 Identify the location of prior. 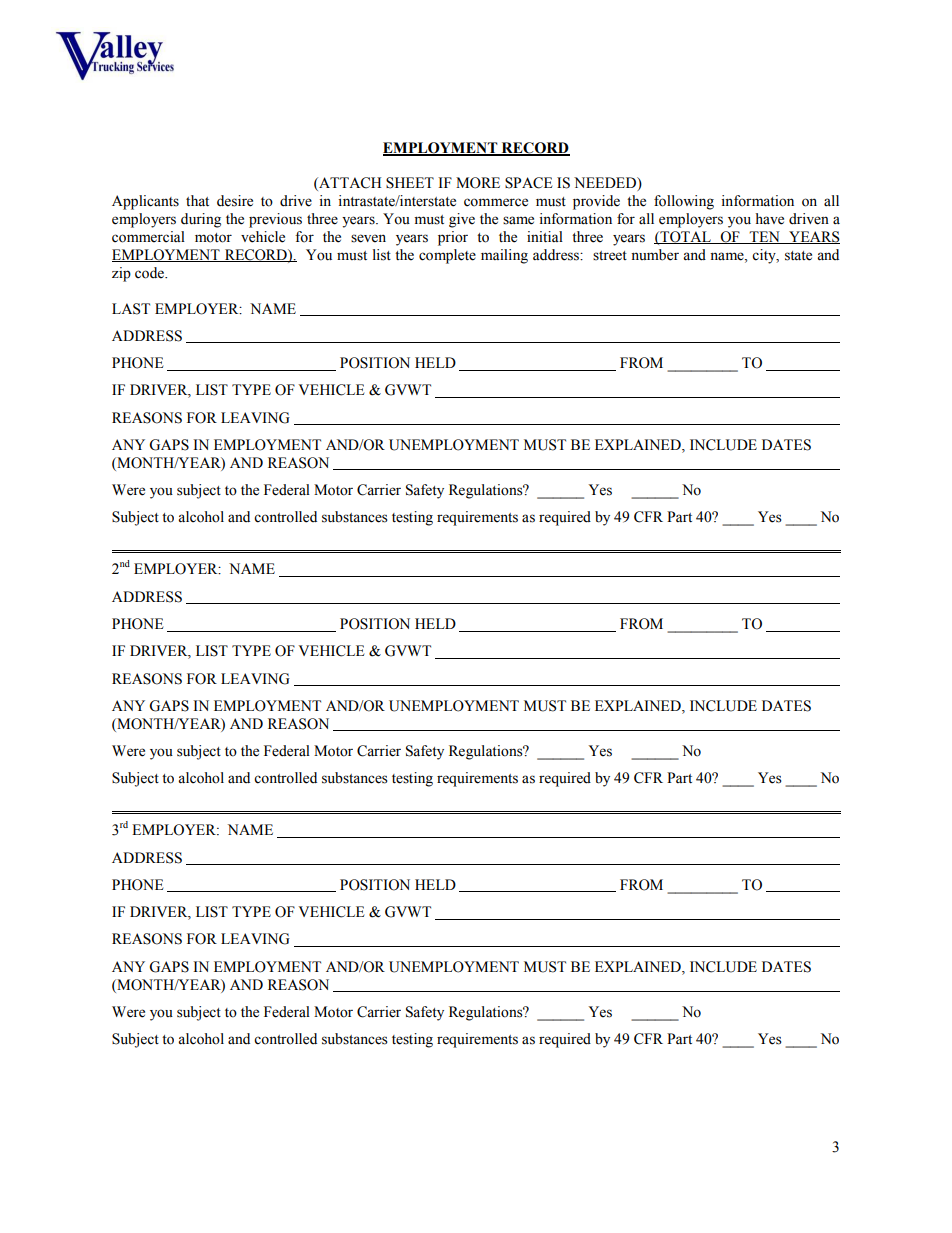
(453, 238).
